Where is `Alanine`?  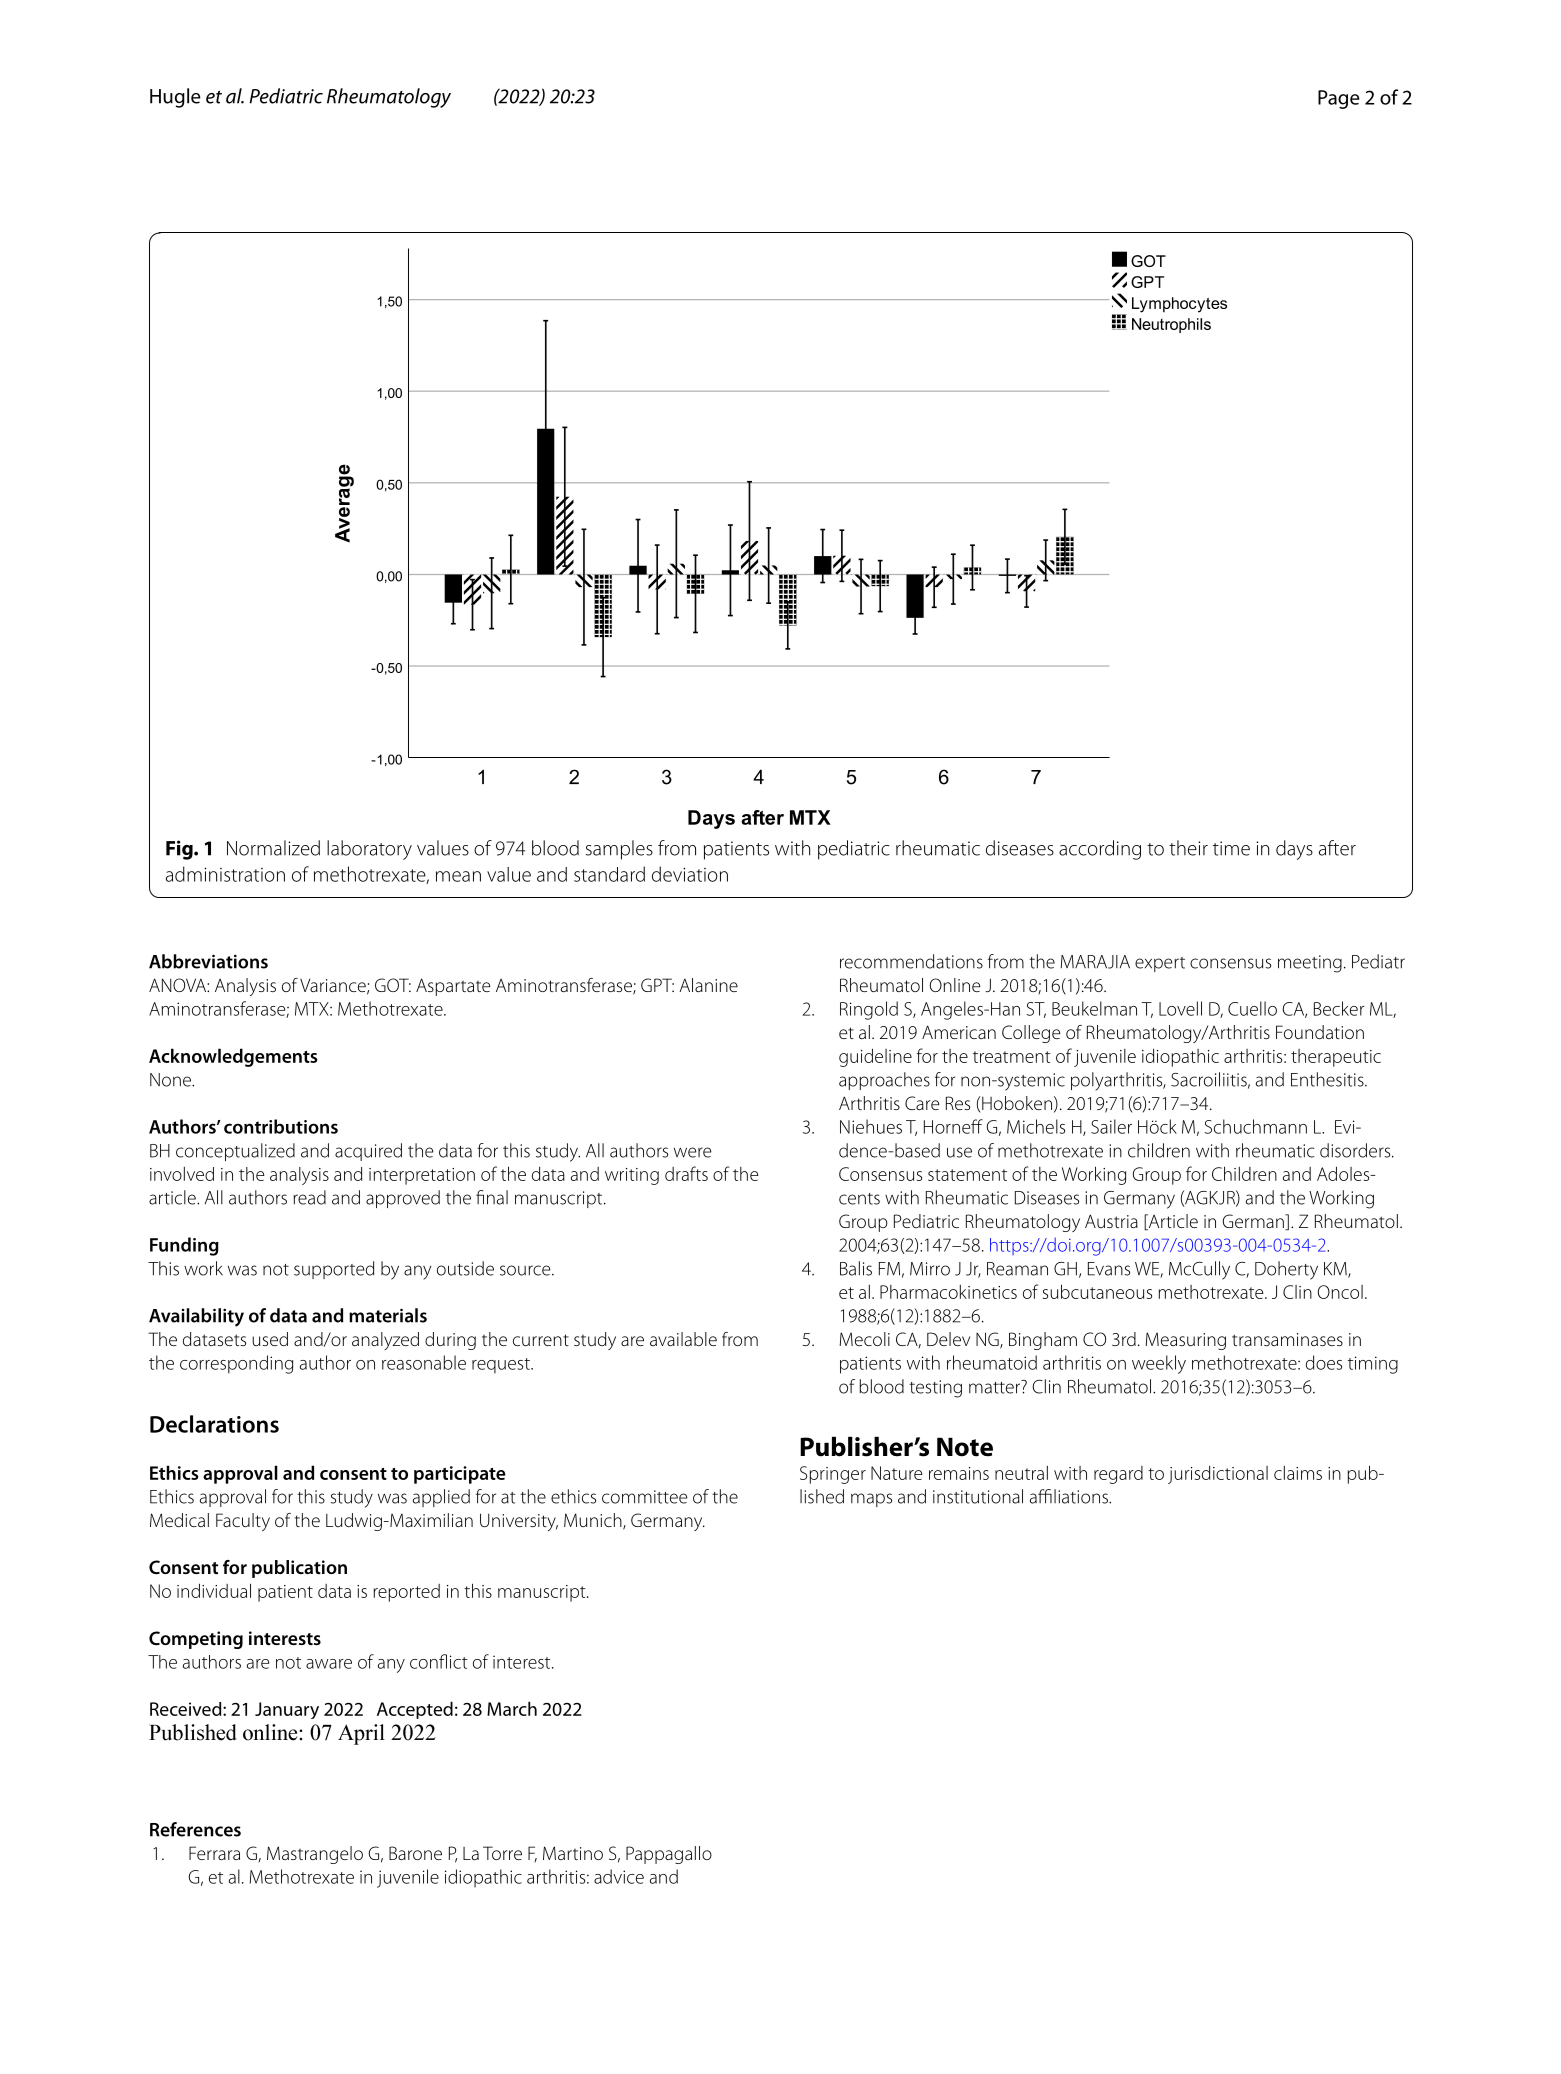 Alanine is located at coordinates (708, 985).
